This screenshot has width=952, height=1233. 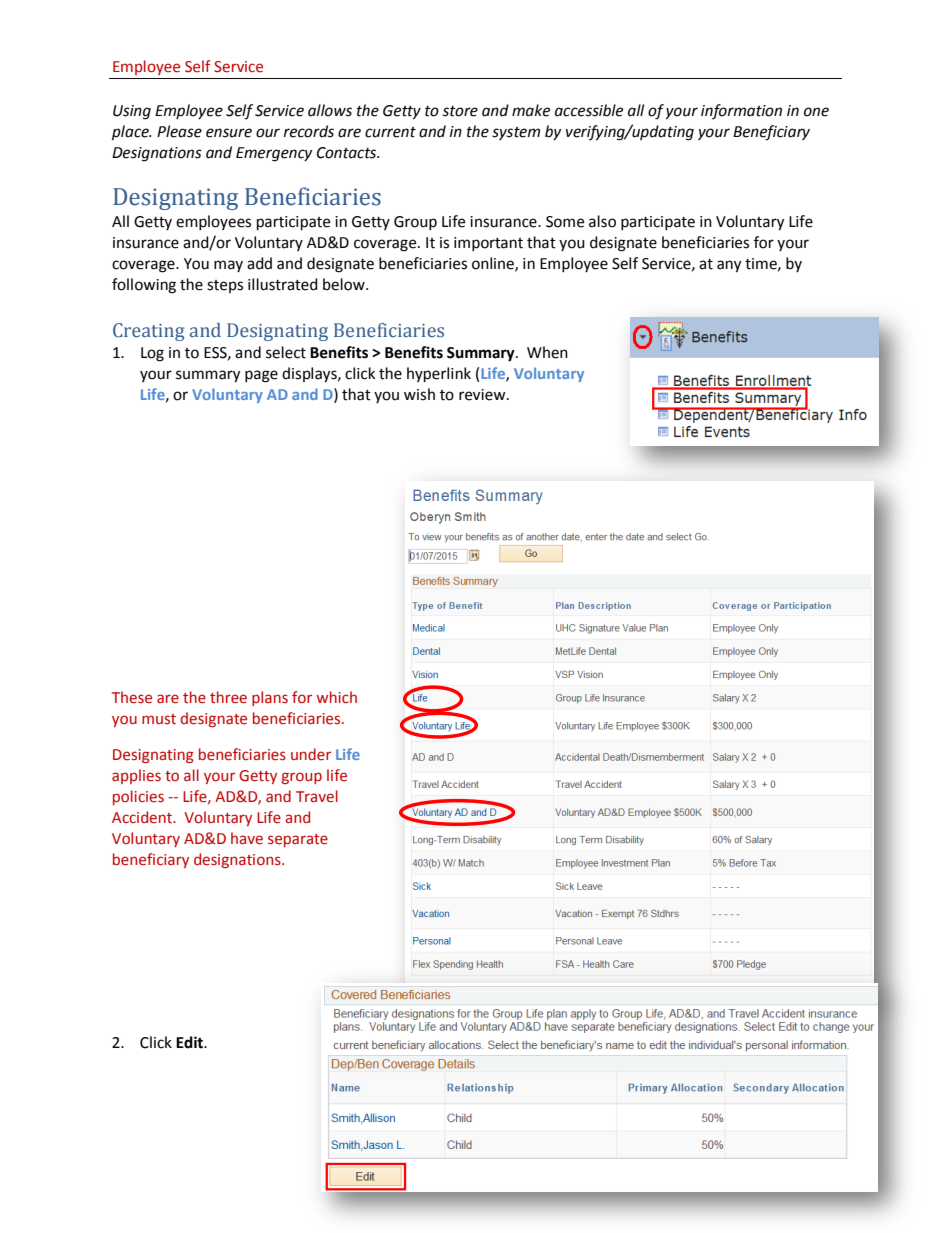 I want to click on Edit, so click(x=190, y=1042).
